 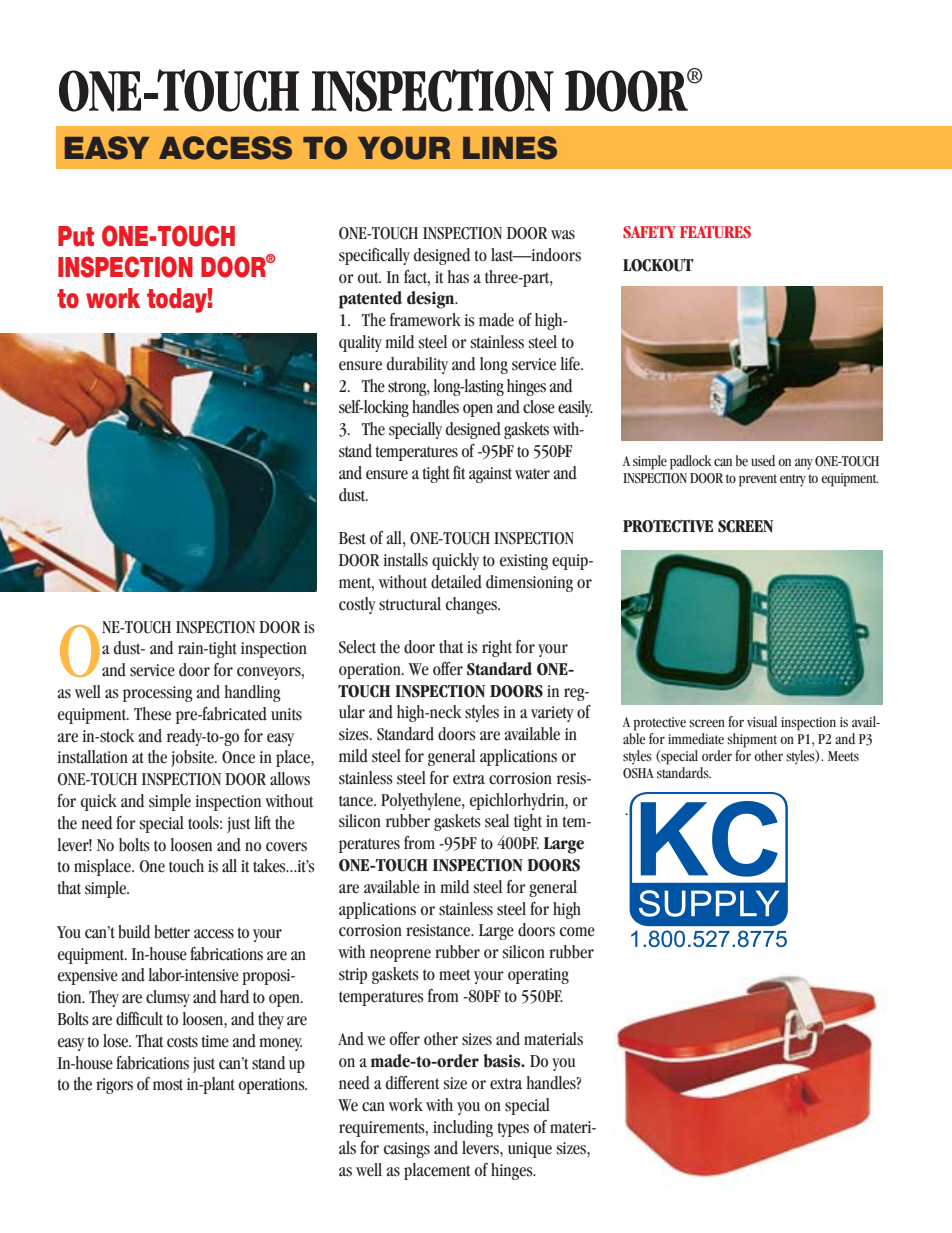 What do you see at coordinates (510, 148) in the screenshot?
I see `LINES` at bounding box center [510, 148].
